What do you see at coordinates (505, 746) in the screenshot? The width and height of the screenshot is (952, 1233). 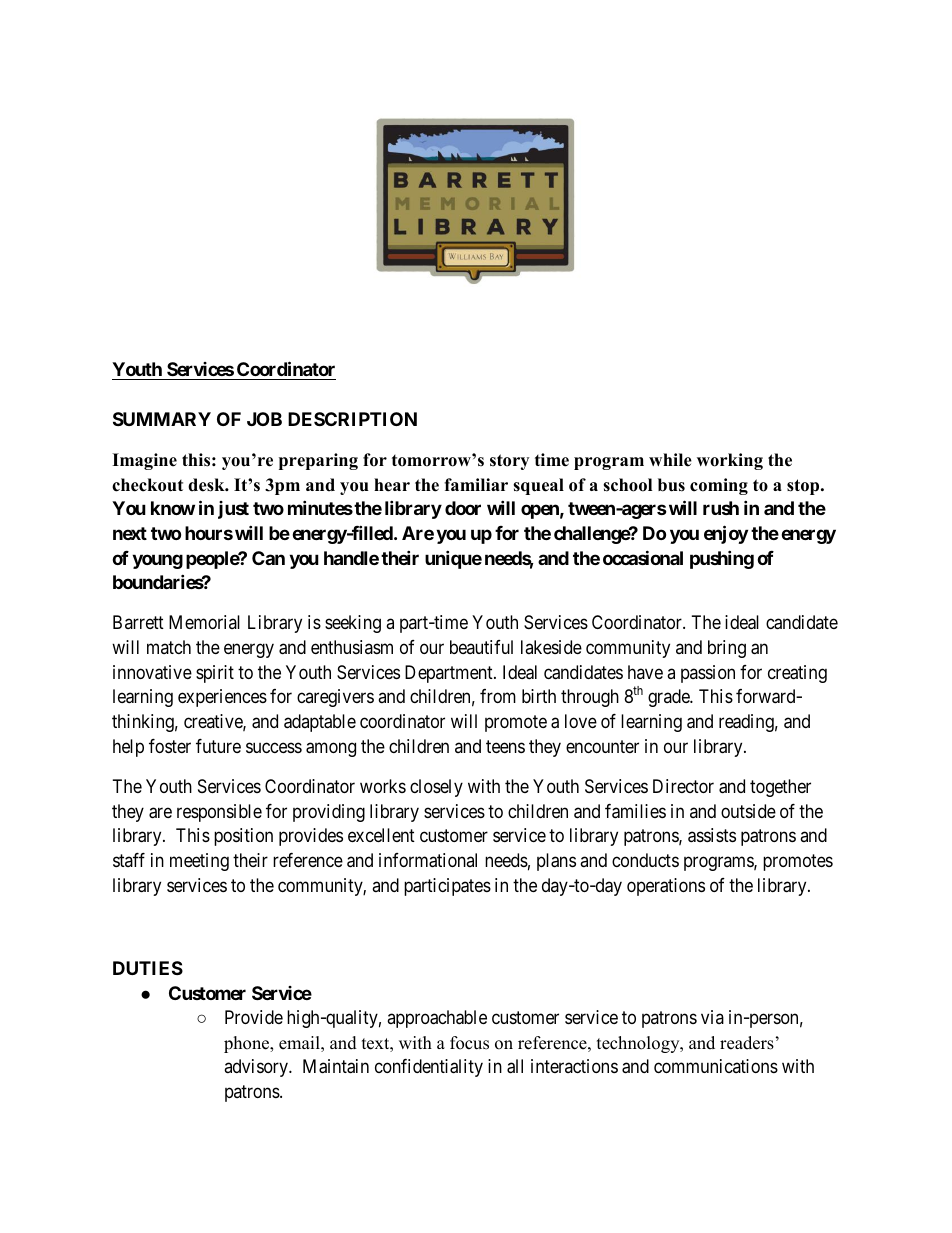 I see `teens` at bounding box center [505, 746].
